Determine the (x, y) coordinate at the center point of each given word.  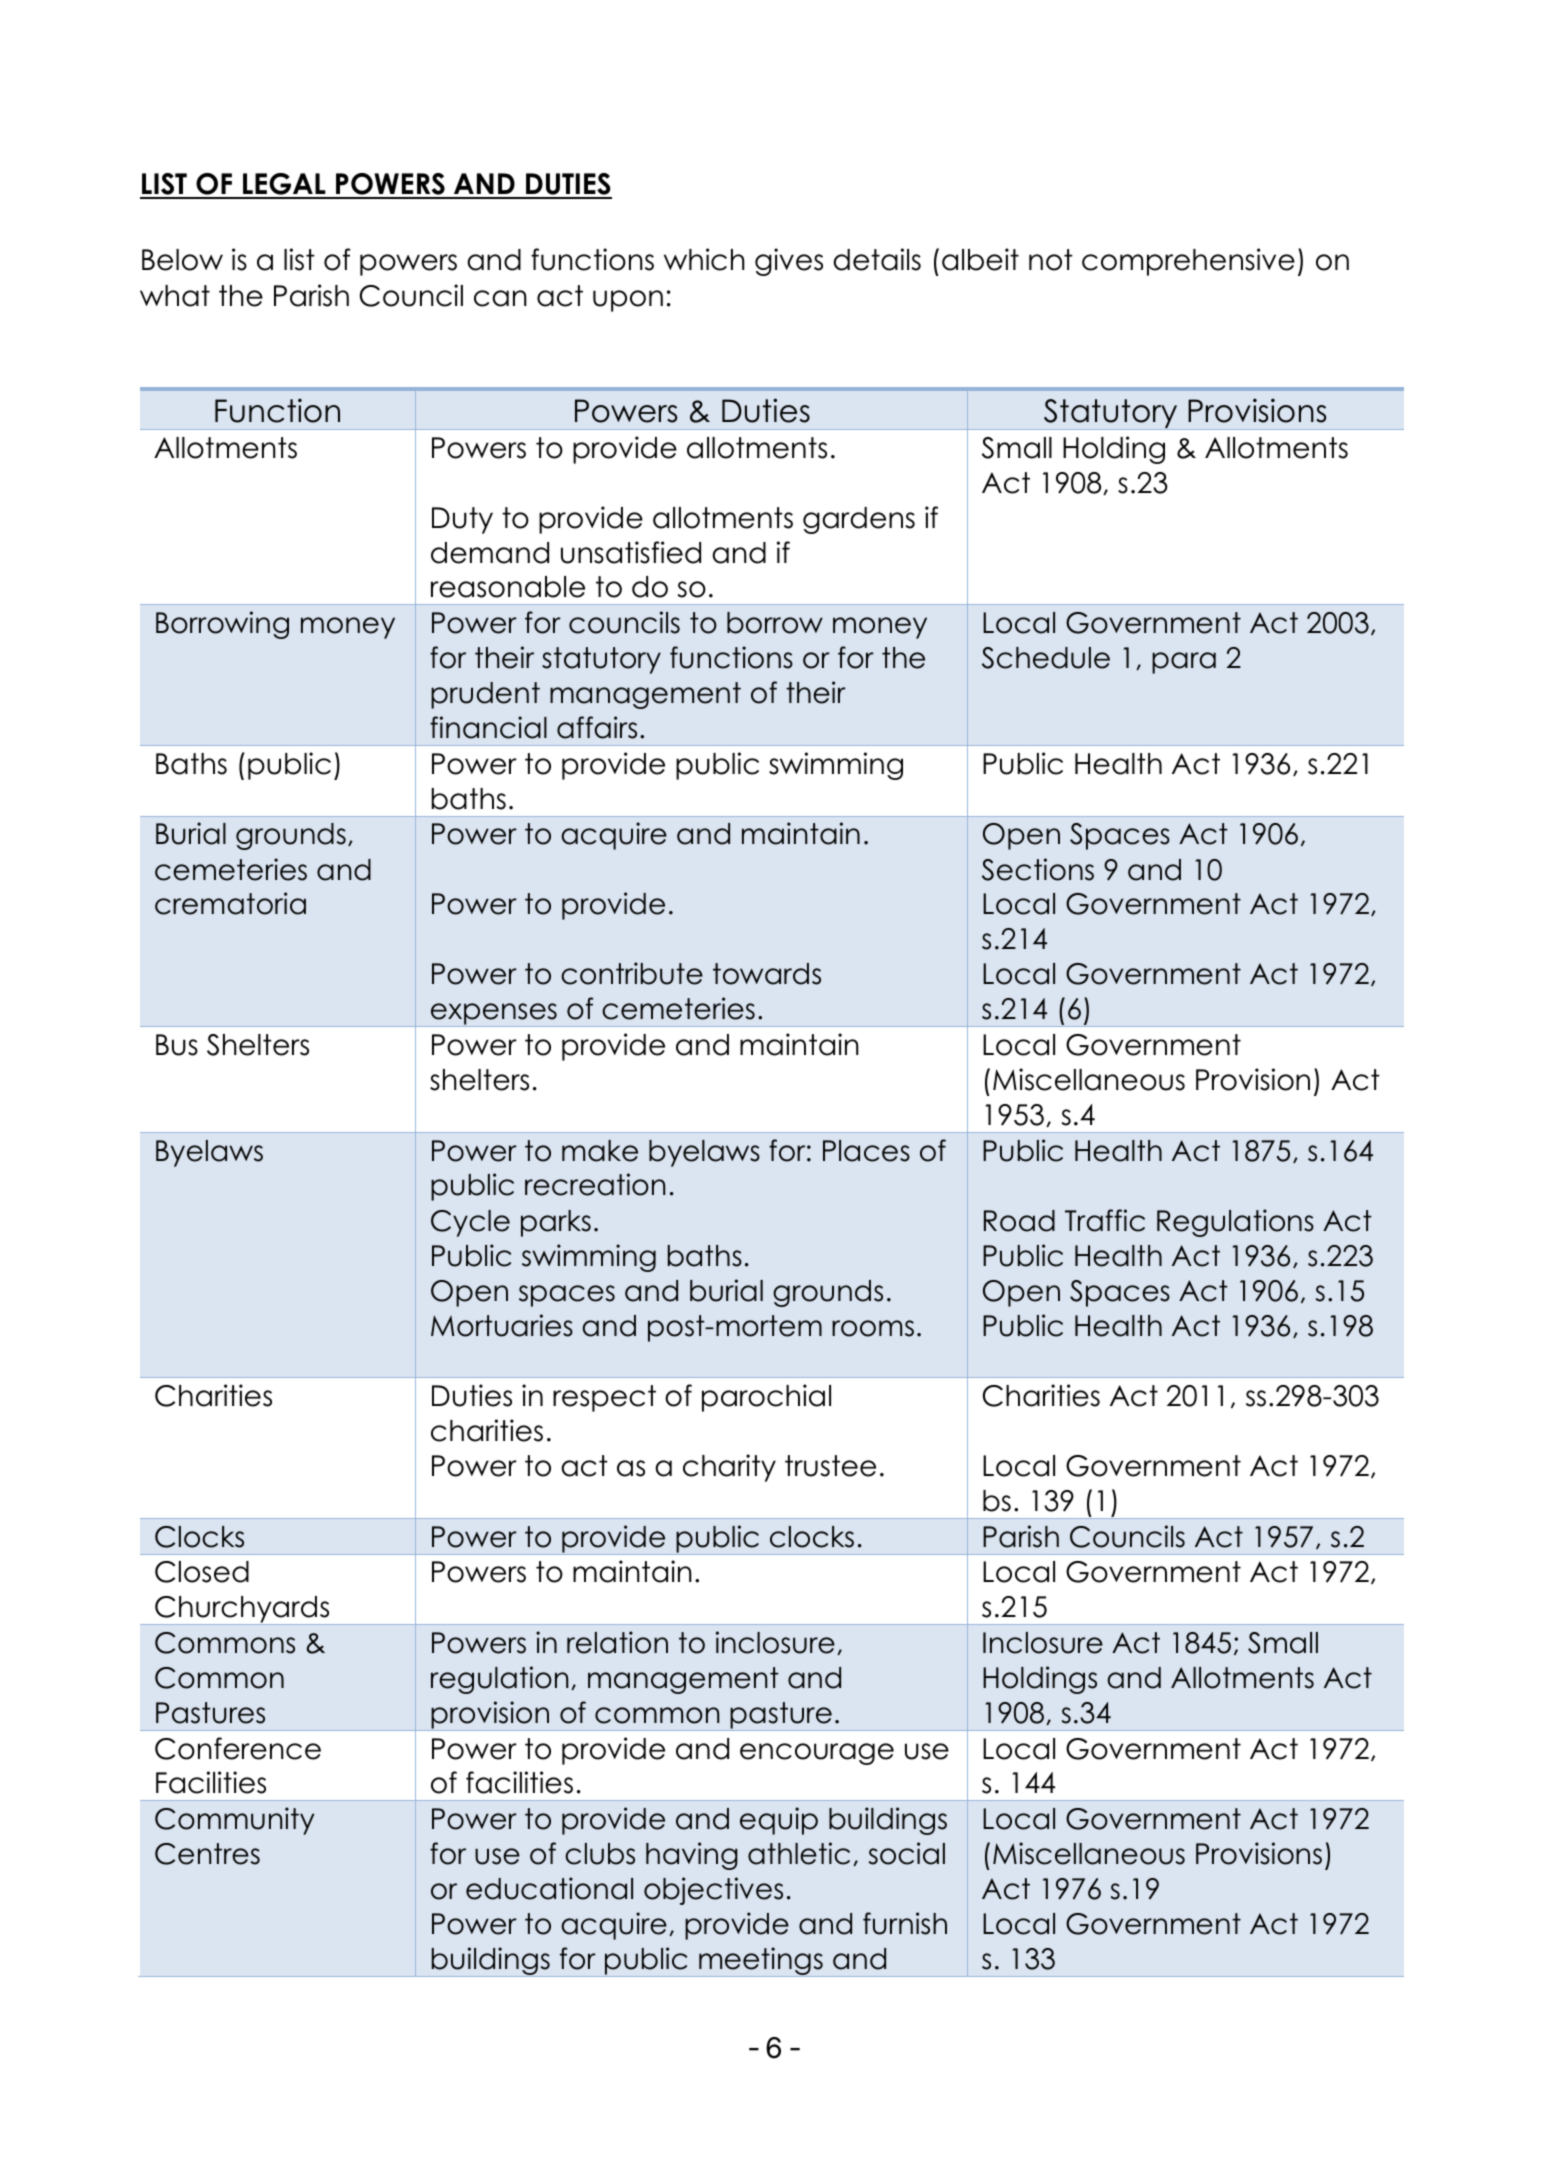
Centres (207, 1854)
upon (628, 301)
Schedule (1046, 658)
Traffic (1105, 1220)
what (175, 296)
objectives (713, 1891)
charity (729, 1468)
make (600, 1151)
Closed (202, 1572)
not (1051, 260)
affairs (597, 727)
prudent (485, 695)
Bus (177, 1045)
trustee (830, 1466)
